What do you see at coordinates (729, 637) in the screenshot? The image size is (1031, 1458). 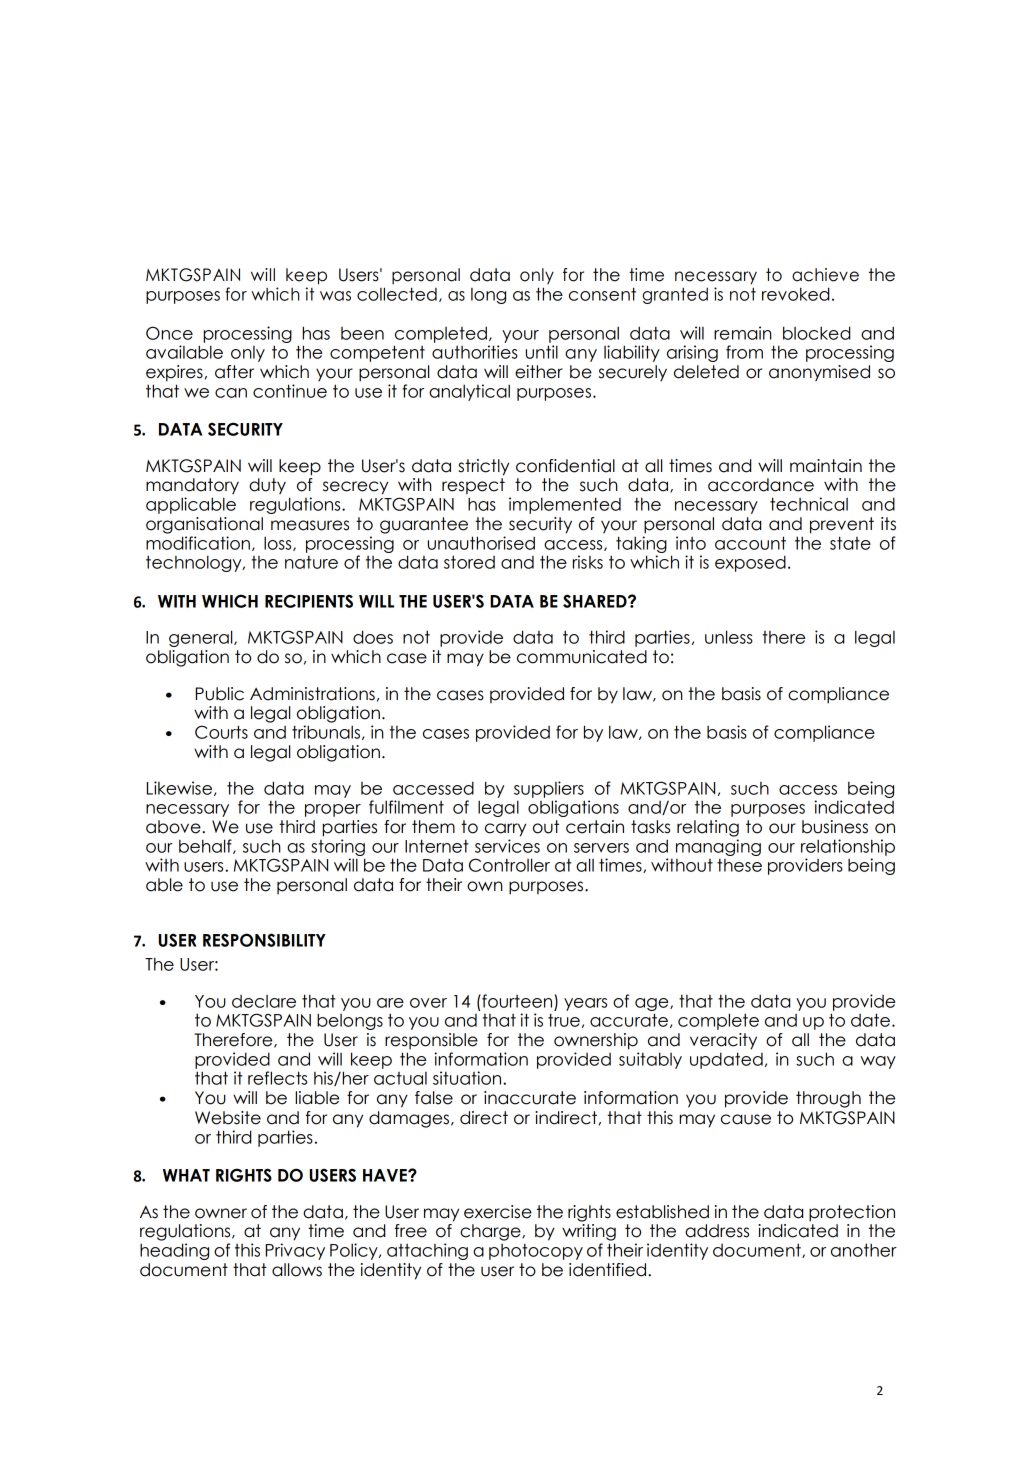 I see `unless` at bounding box center [729, 637].
